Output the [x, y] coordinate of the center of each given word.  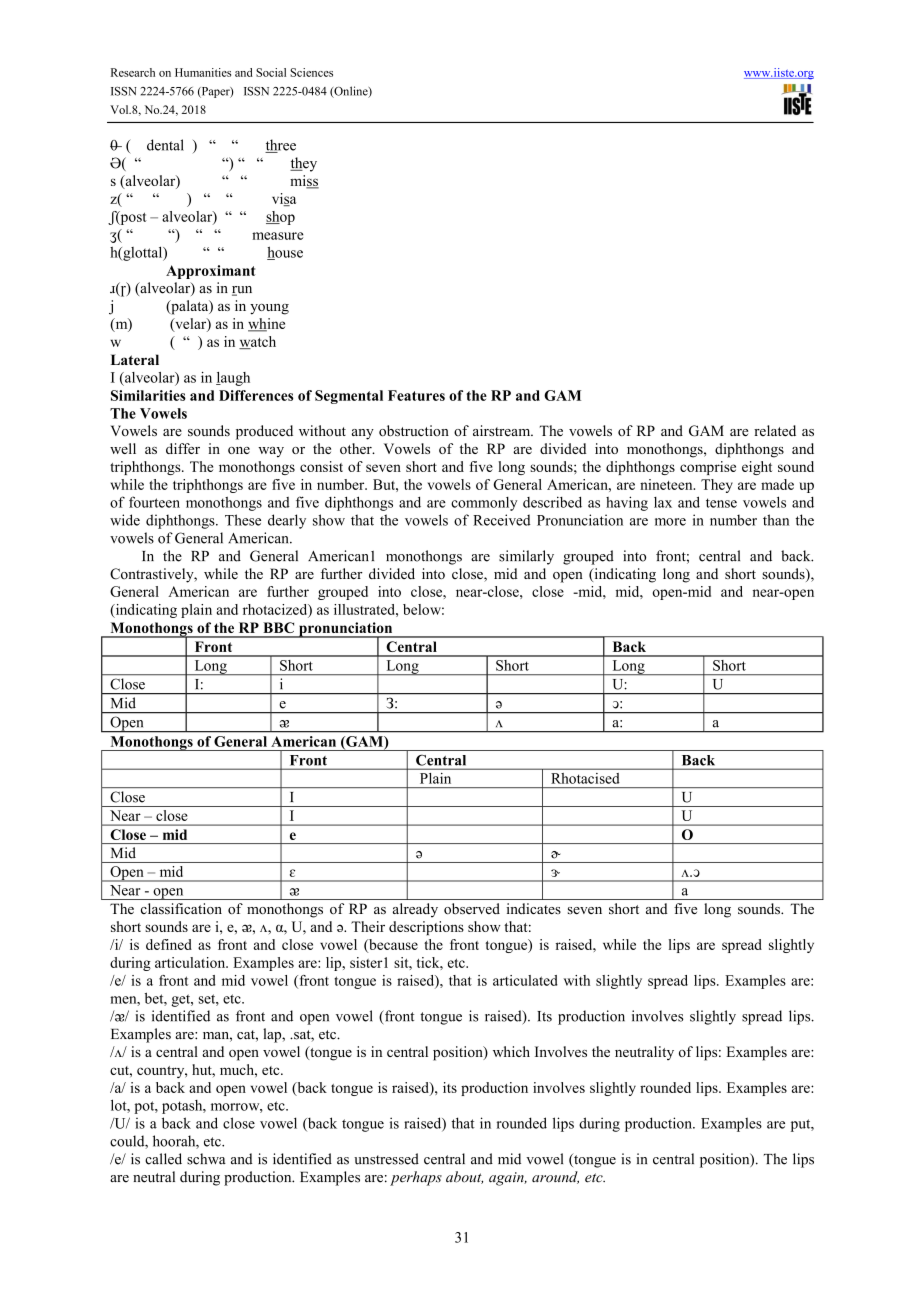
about [464, 1177]
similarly [526, 557]
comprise [708, 468]
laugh [233, 379]
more [670, 522]
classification [181, 908]
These [243, 520]
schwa [206, 1159]
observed [472, 908]
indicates [534, 908]
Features [416, 395]
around [555, 1177]
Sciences [311, 72]
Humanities [203, 72]
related [775, 430]
